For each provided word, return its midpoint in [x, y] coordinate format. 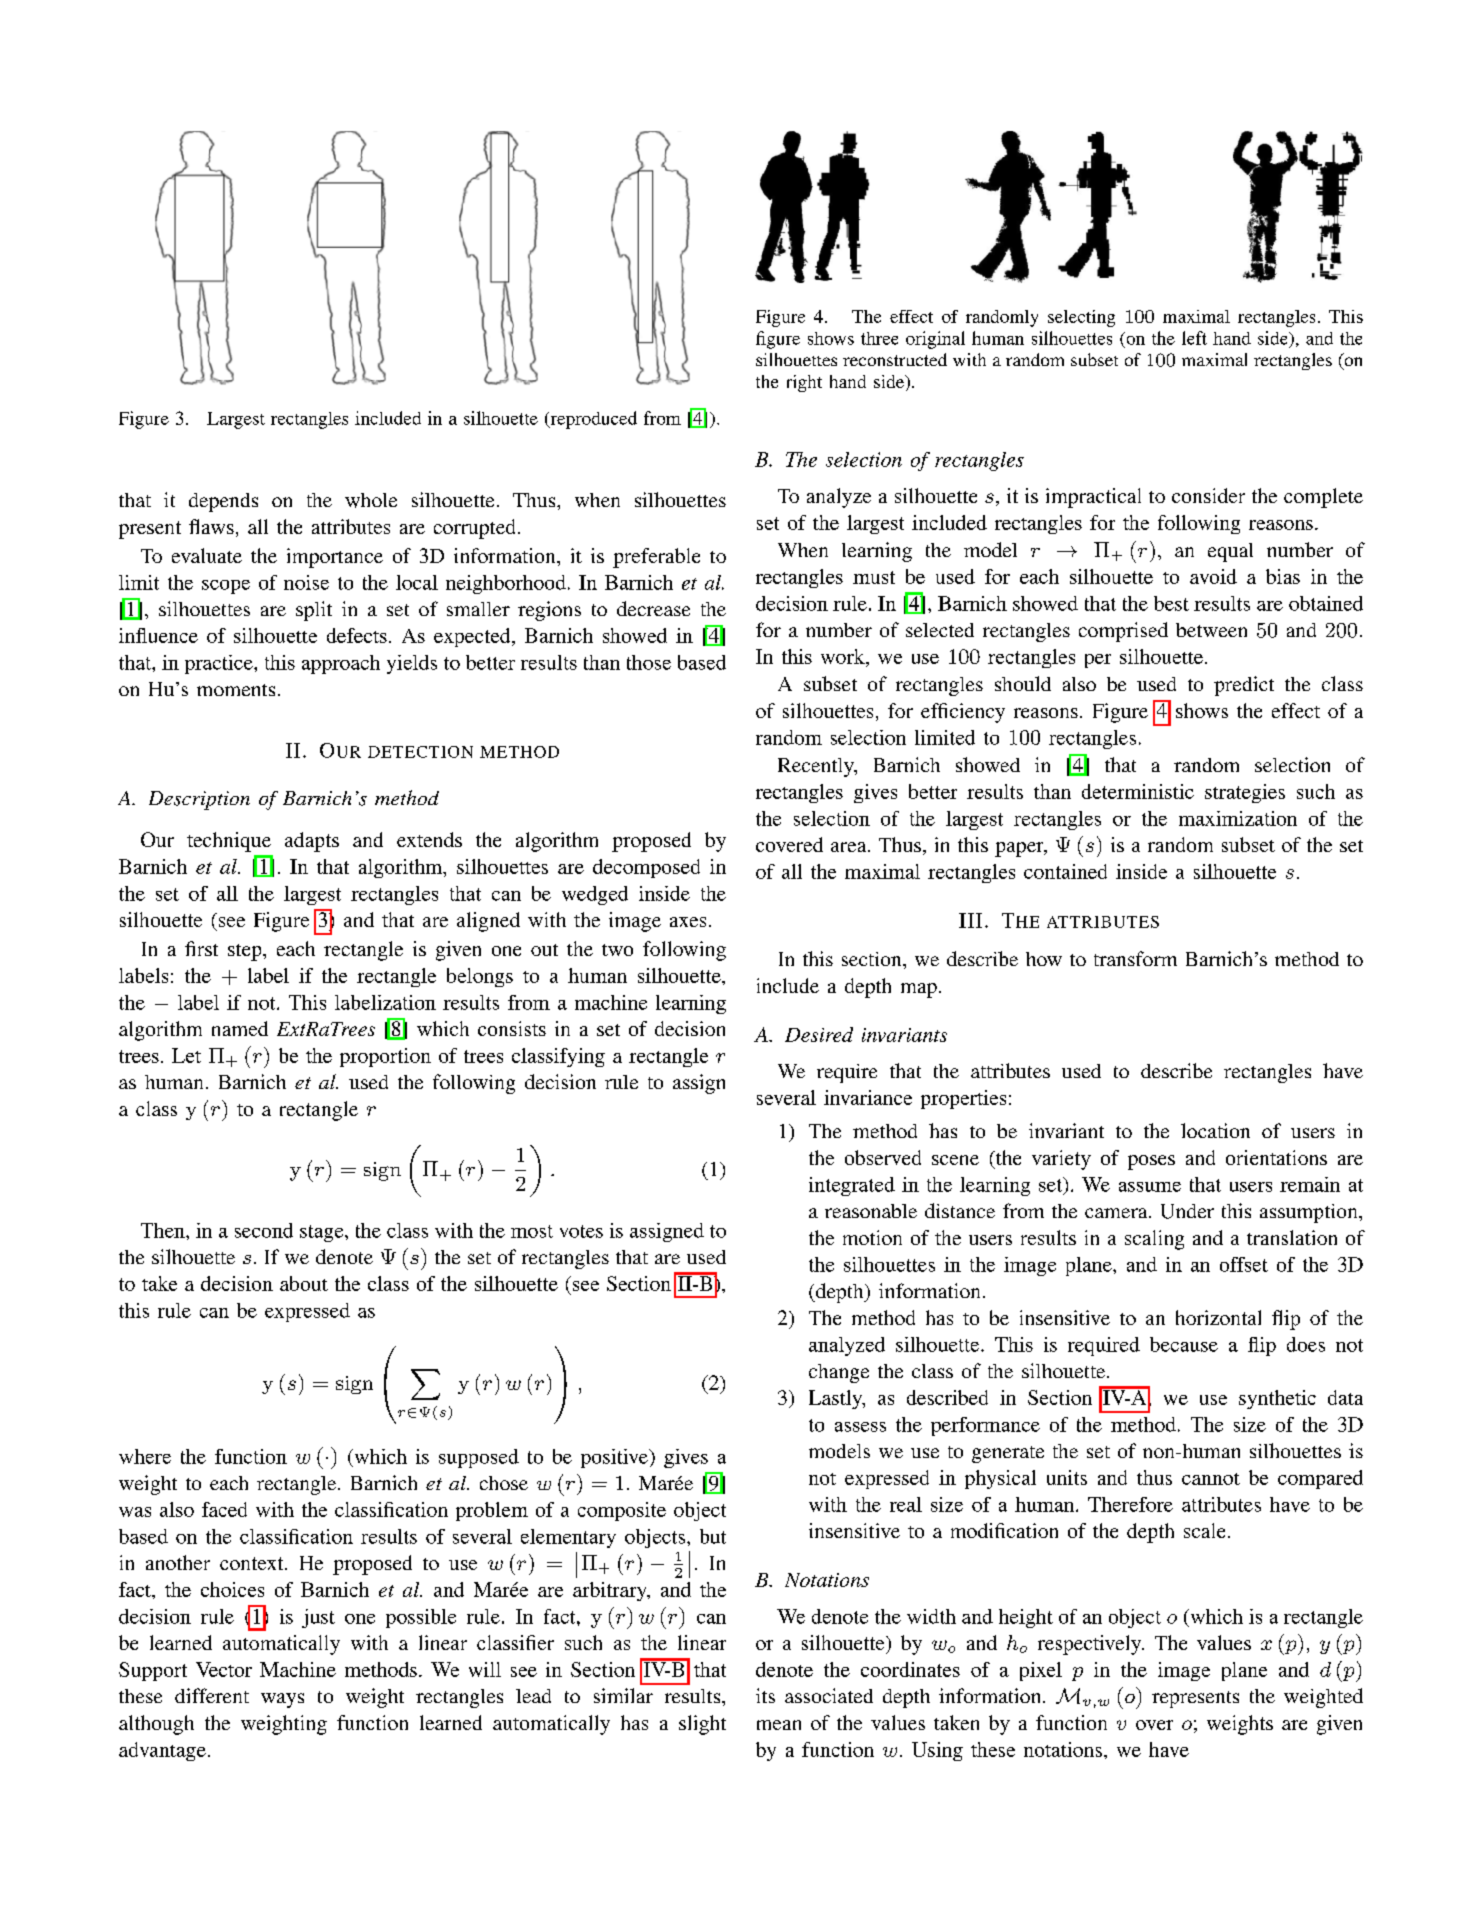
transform [1135, 958]
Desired [819, 1034]
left [1194, 338]
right [804, 383]
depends [223, 502]
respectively [1091, 1645]
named [240, 1028]
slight [702, 1725]
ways [282, 1700]
